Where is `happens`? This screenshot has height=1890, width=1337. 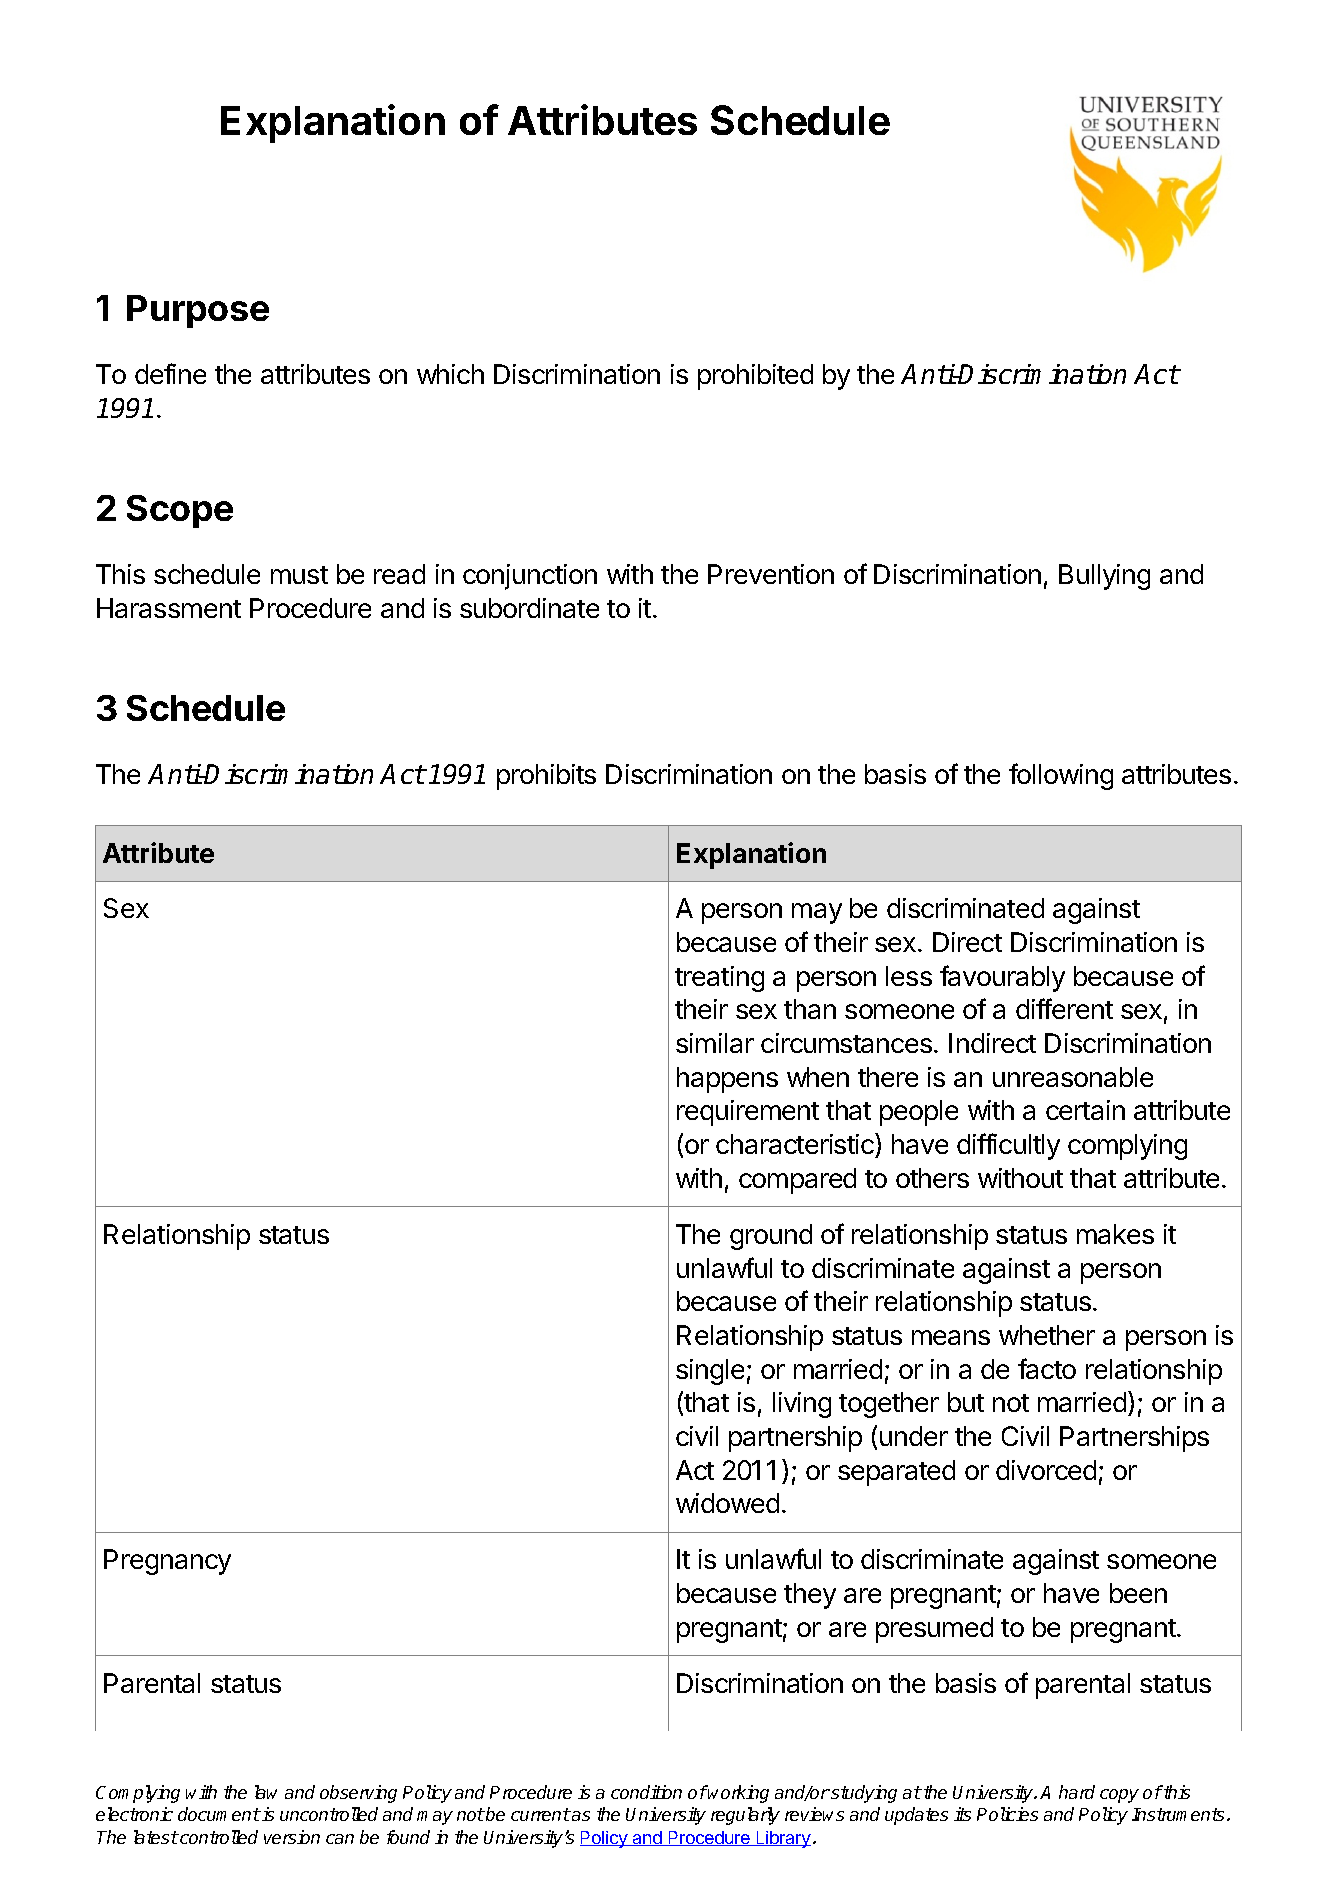 happens is located at coordinates (727, 1080).
